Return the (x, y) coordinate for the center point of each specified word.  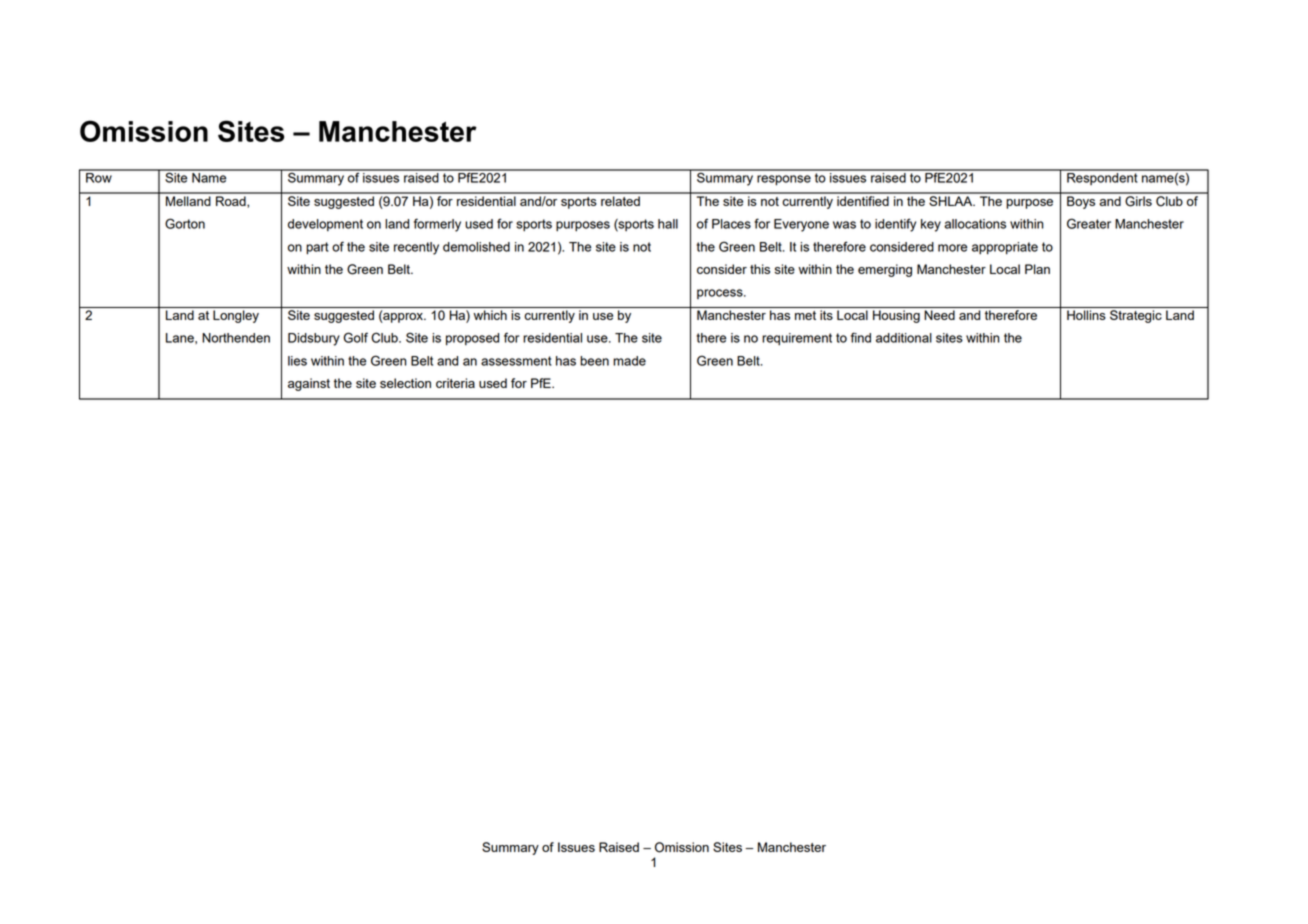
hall (668, 224)
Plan (1037, 269)
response (784, 180)
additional (904, 338)
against (309, 384)
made (629, 361)
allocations (975, 224)
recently (416, 248)
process (721, 294)
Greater (1089, 223)
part (317, 248)
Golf (356, 337)
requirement (797, 339)
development (325, 225)
